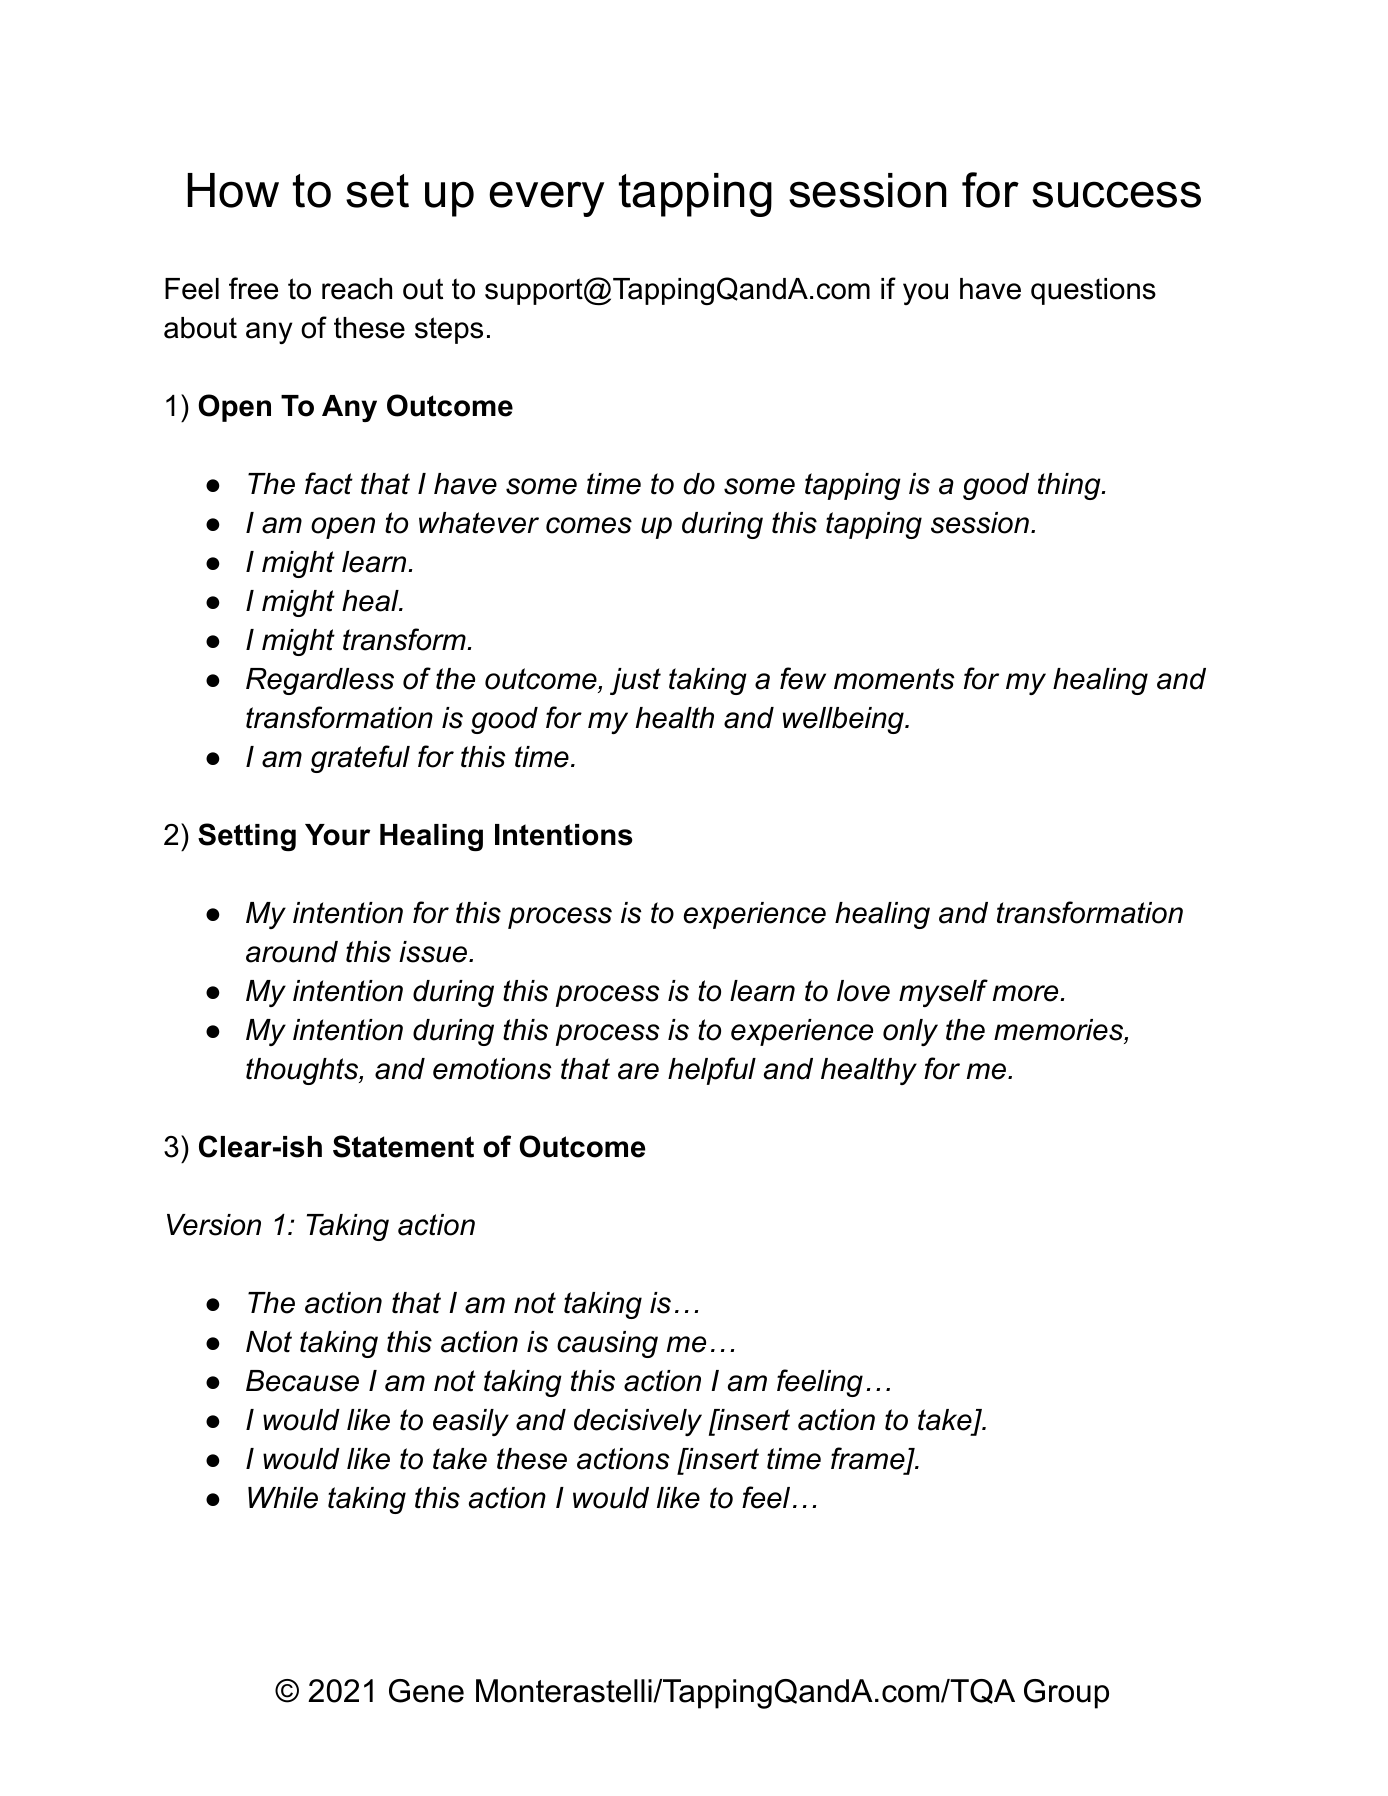 This screenshot has width=1388, height=1796. What do you see at coordinates (357, 289) in the screenshot?
I see `reach` at bounding box center [357, 289].
